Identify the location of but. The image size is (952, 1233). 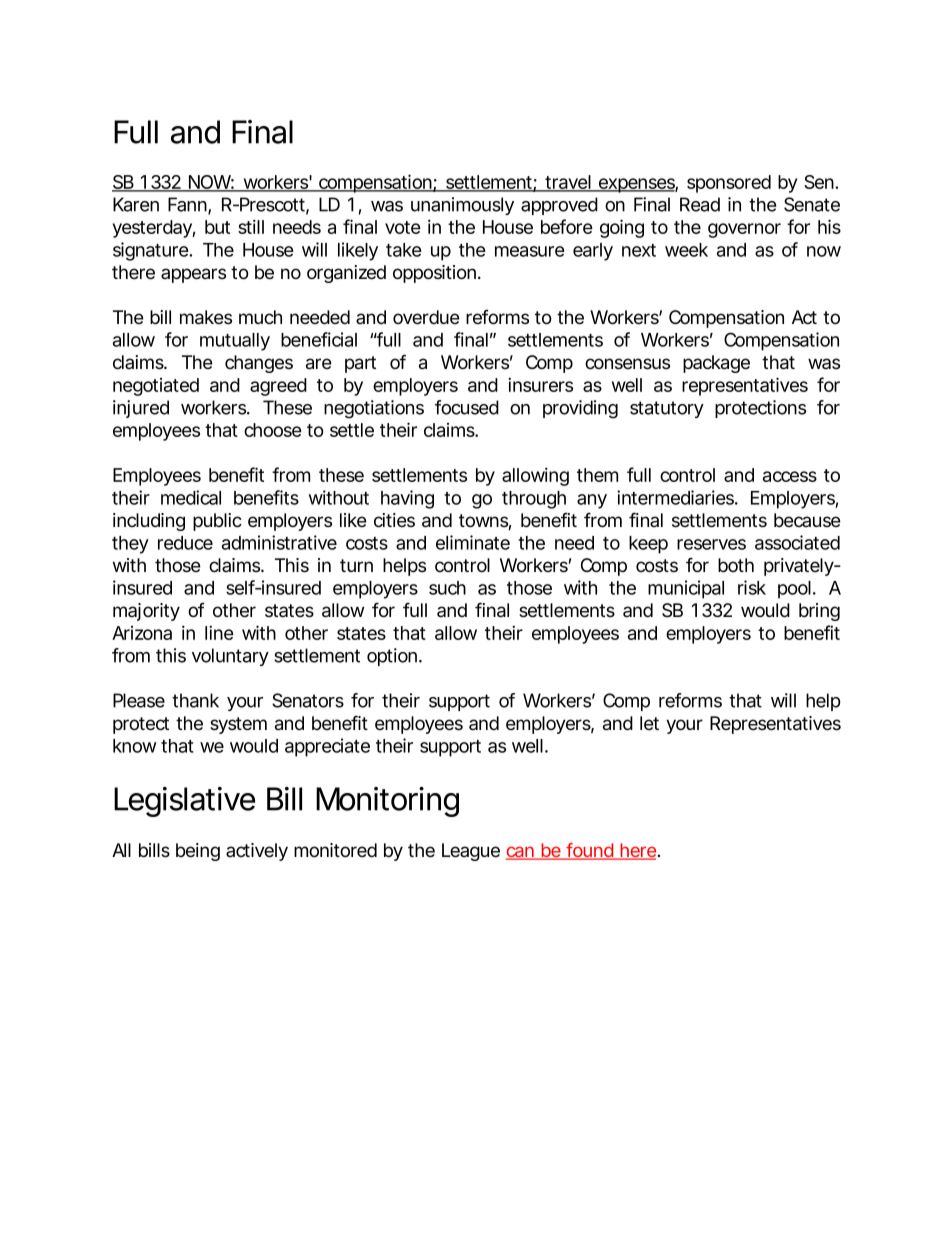
(217, 227).
